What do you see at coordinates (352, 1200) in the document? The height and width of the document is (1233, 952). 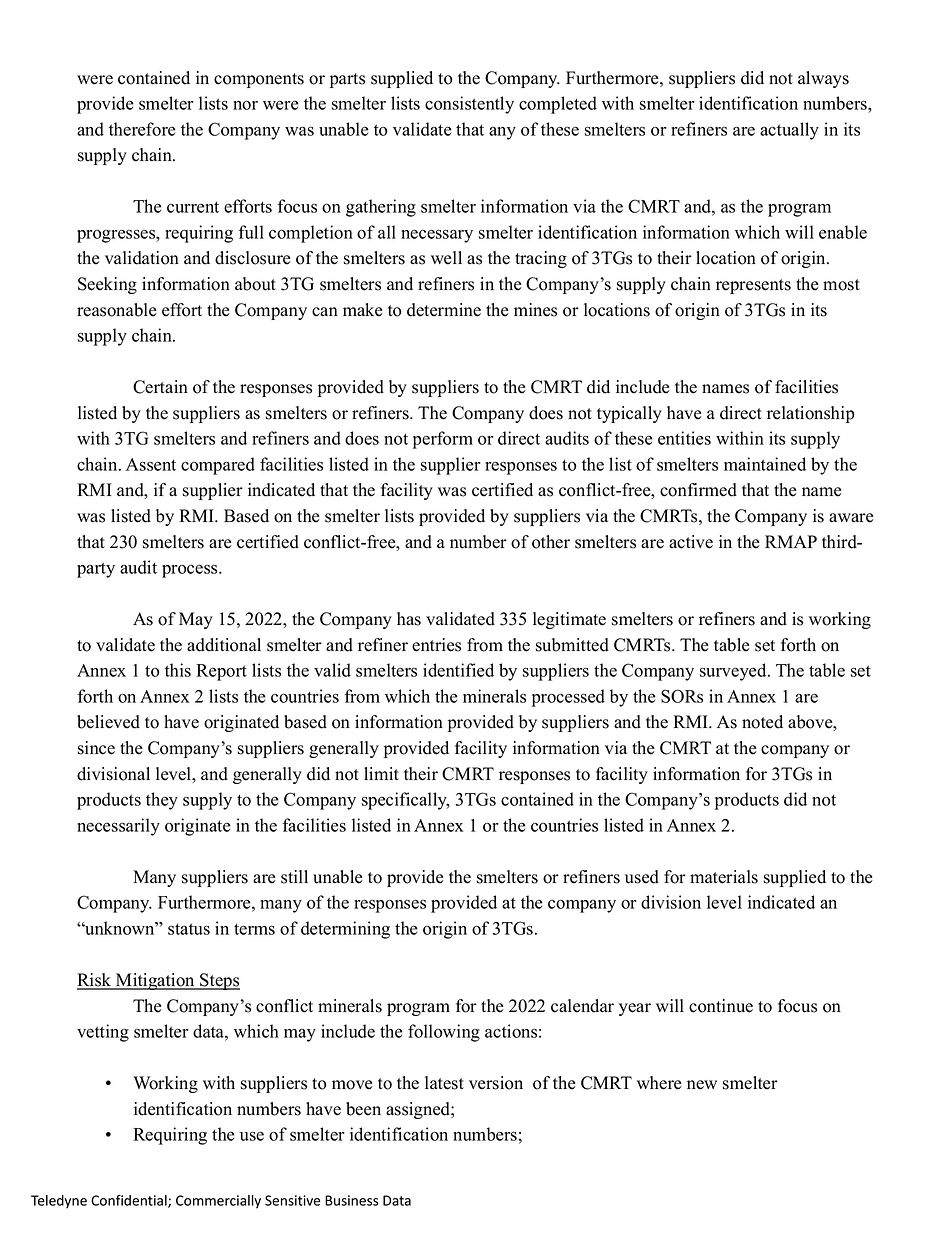 I see `Business` at bounding box center [352, 1200].
